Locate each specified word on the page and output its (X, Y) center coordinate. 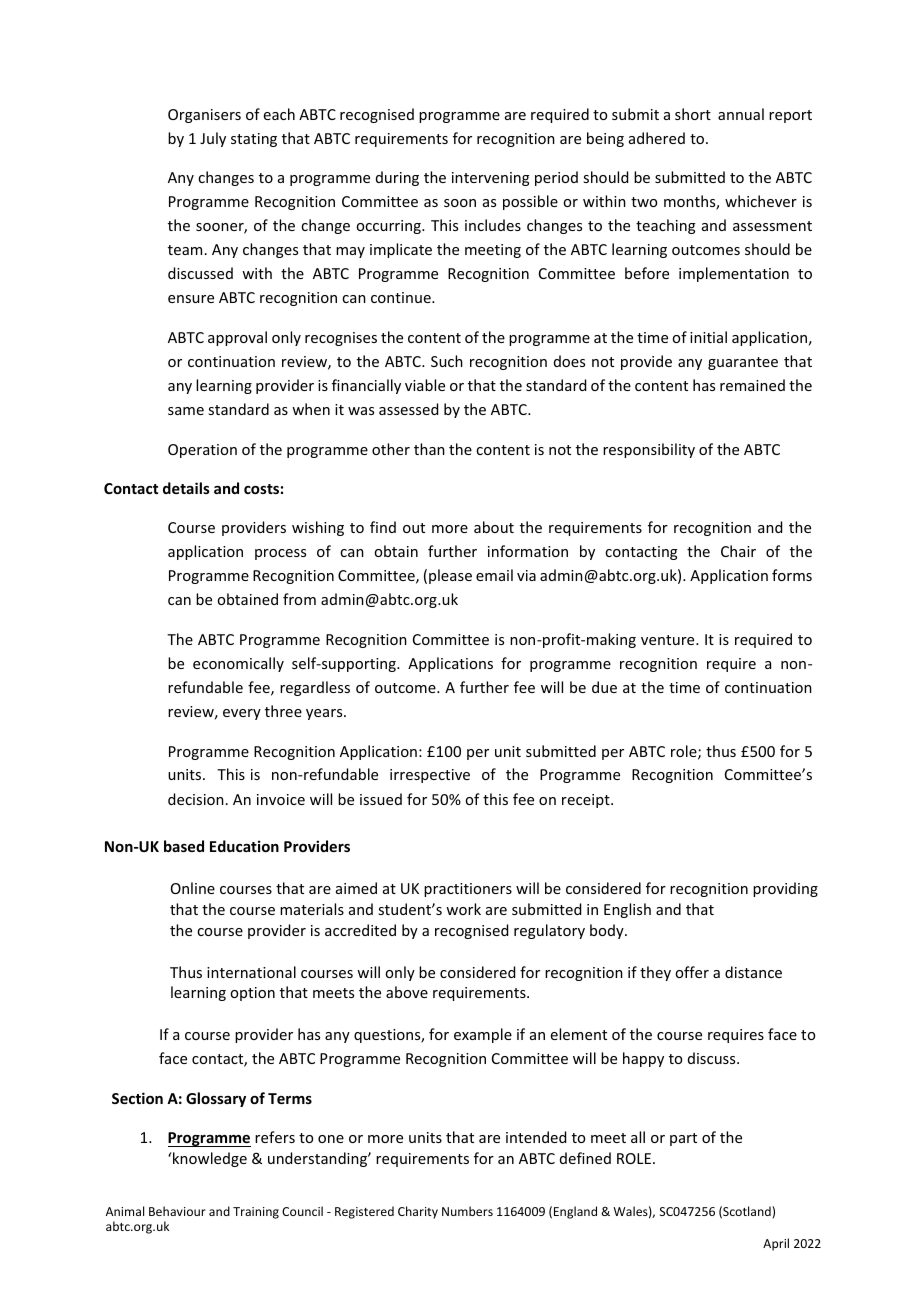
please (450, 576)
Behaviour (177, 1211)
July (213, 139)
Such (447, 361)
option (252, 994)
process (280, 554)
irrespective (430, 776)
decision (196, 799)
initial (708, 337)
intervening (491, 179)
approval (237, 338)
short (693, 114)
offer (692, 972)
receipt (587, 801)
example (483, 1035)
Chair (738, 551)
